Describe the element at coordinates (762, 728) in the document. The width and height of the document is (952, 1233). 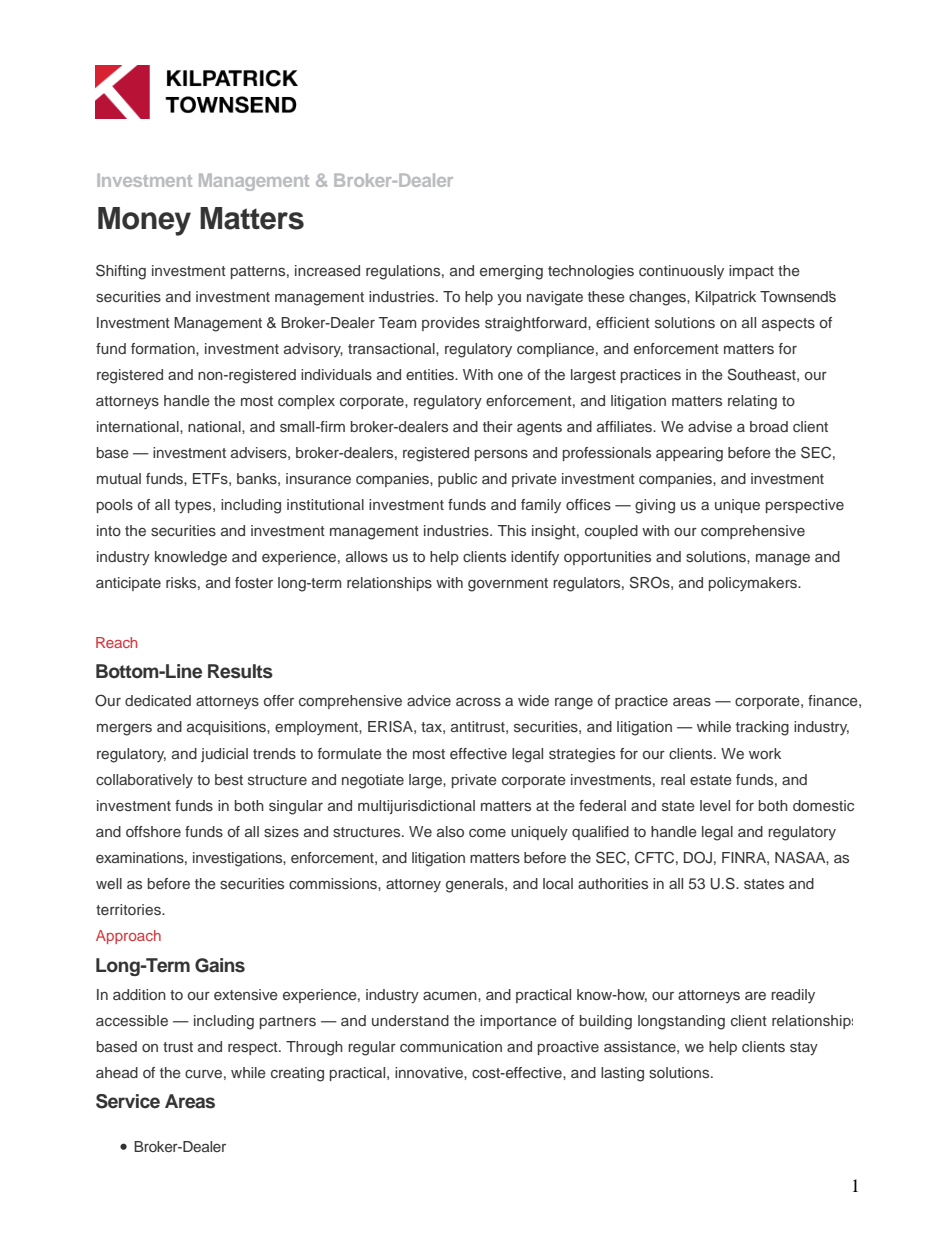
I see `tracking` at that location.
